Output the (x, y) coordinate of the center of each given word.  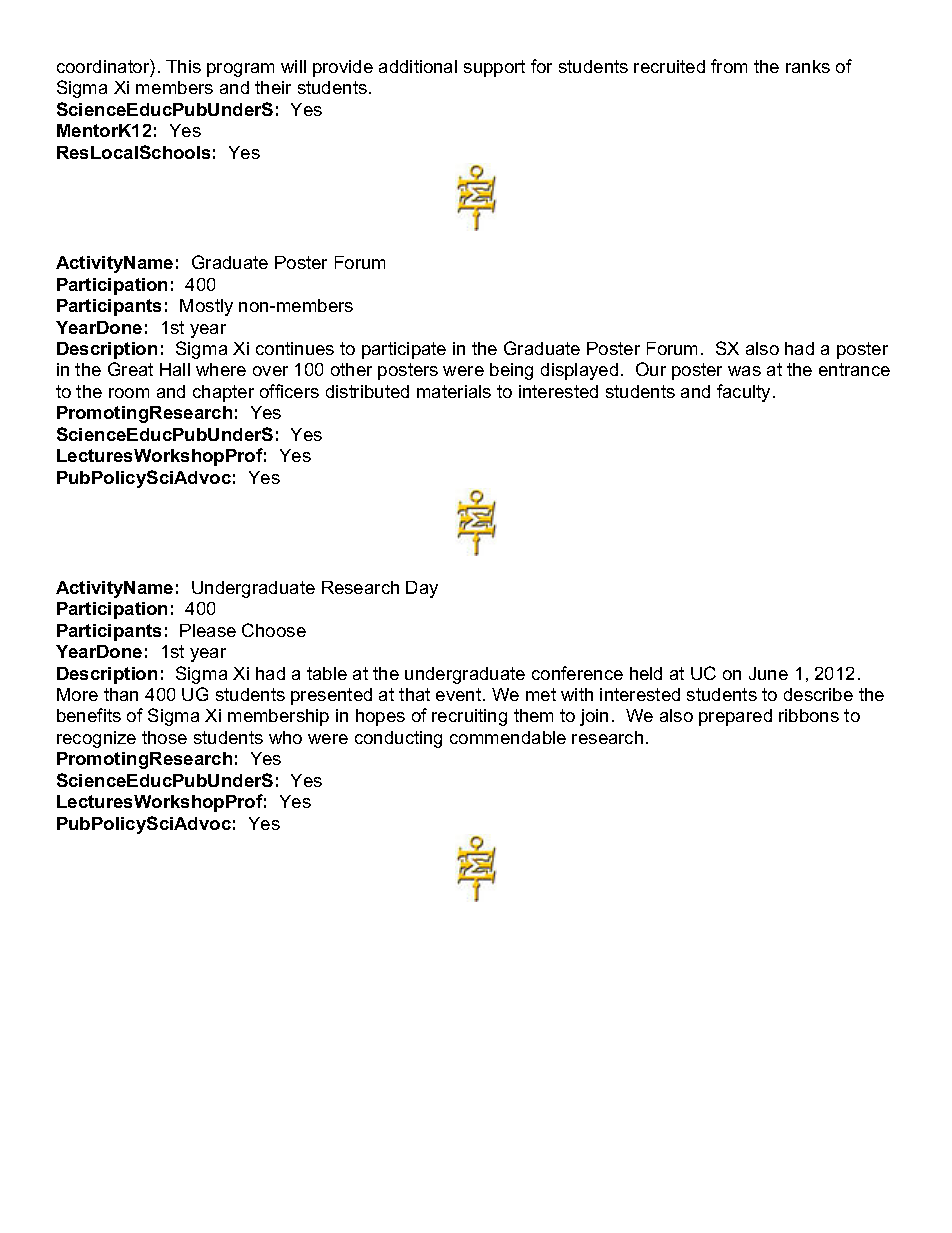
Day (422, 589)
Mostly (206, 307)
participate (404, 350)
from (729, 66)
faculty (745, 393)
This (183, 66)
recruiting (469, 717)
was (744, 371)
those (164, 737)
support (494, 68)
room (129, 393)
